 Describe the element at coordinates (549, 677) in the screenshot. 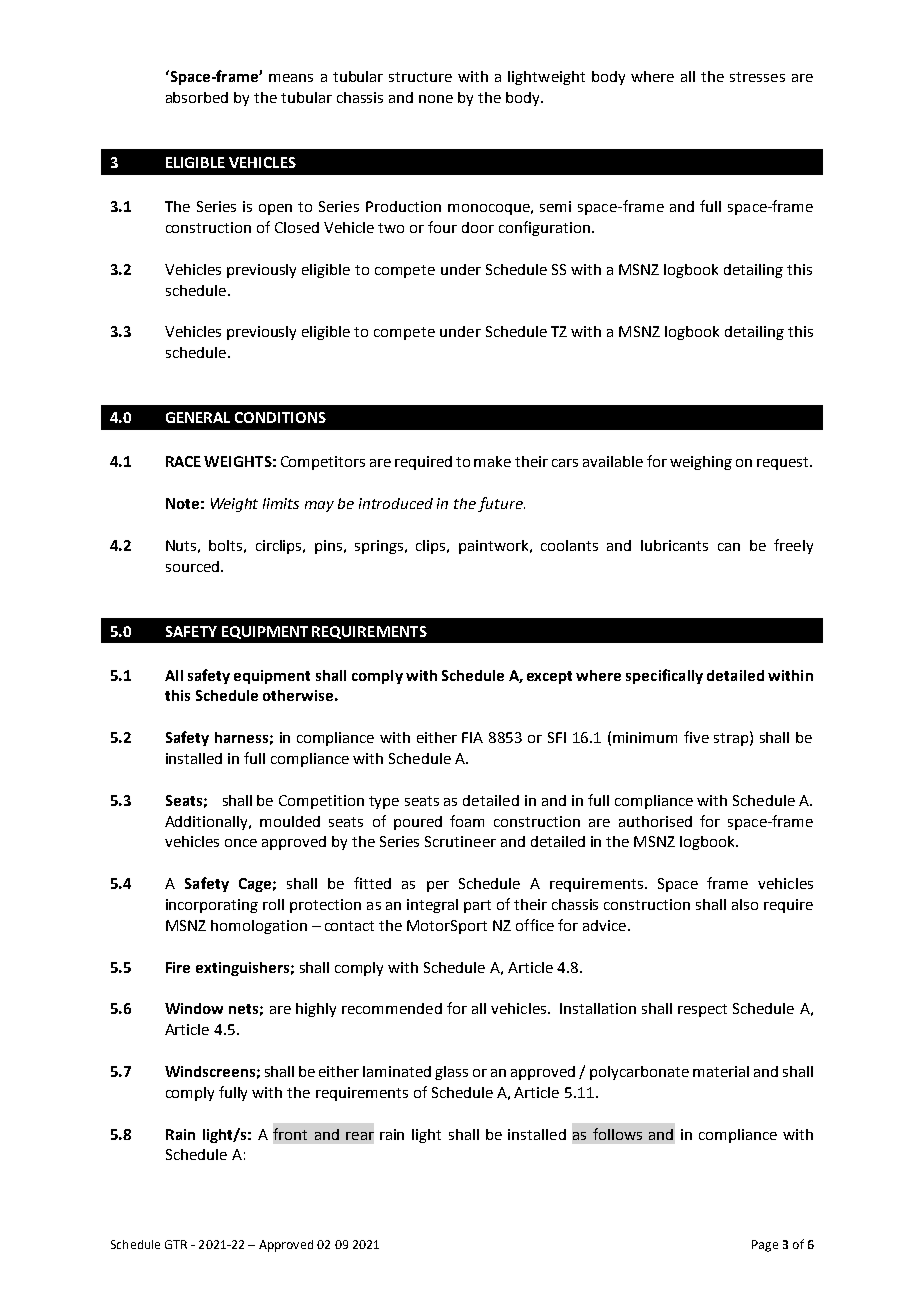

I see `except` at that location.
